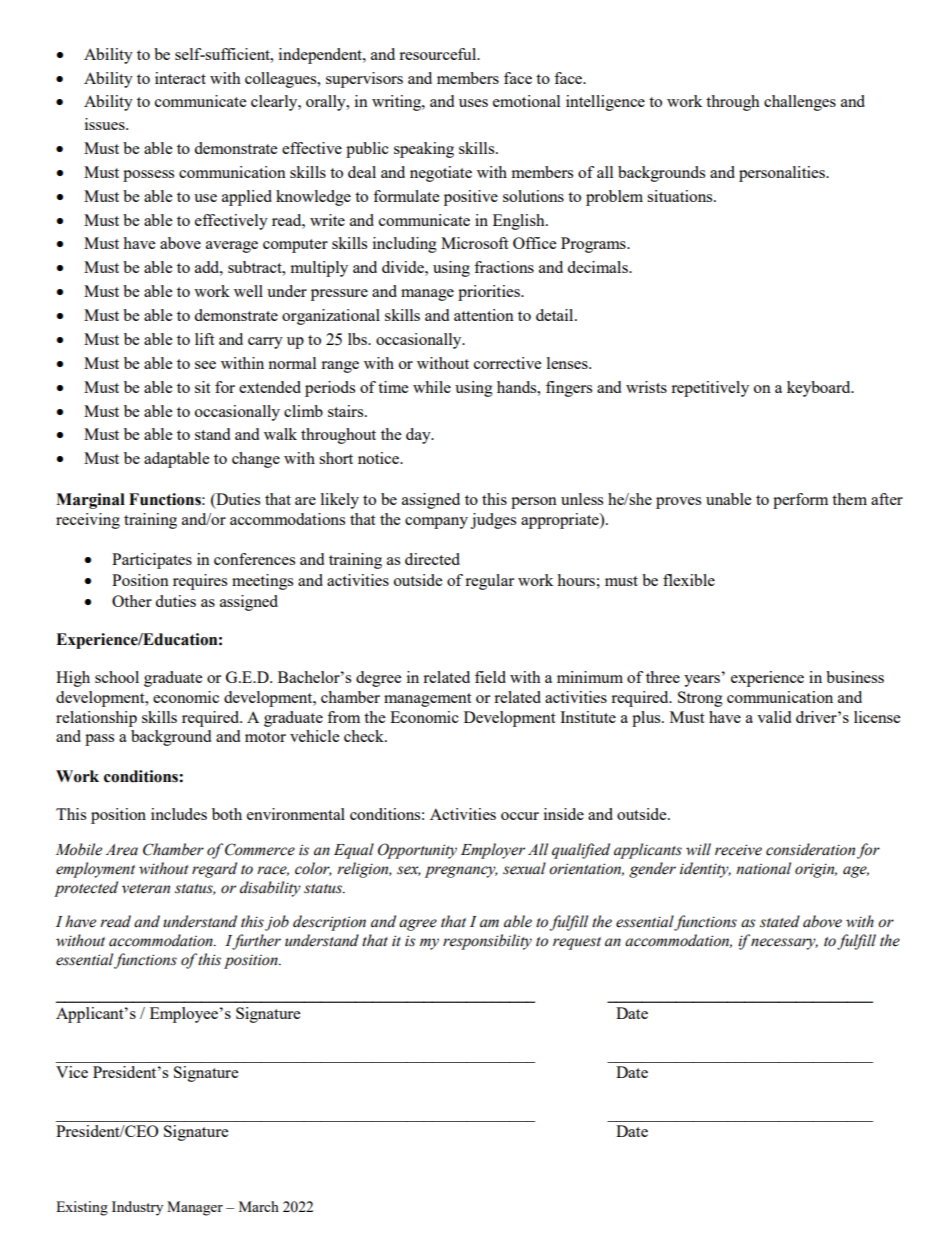  I want to click on Industry, so click(137, 1208).
